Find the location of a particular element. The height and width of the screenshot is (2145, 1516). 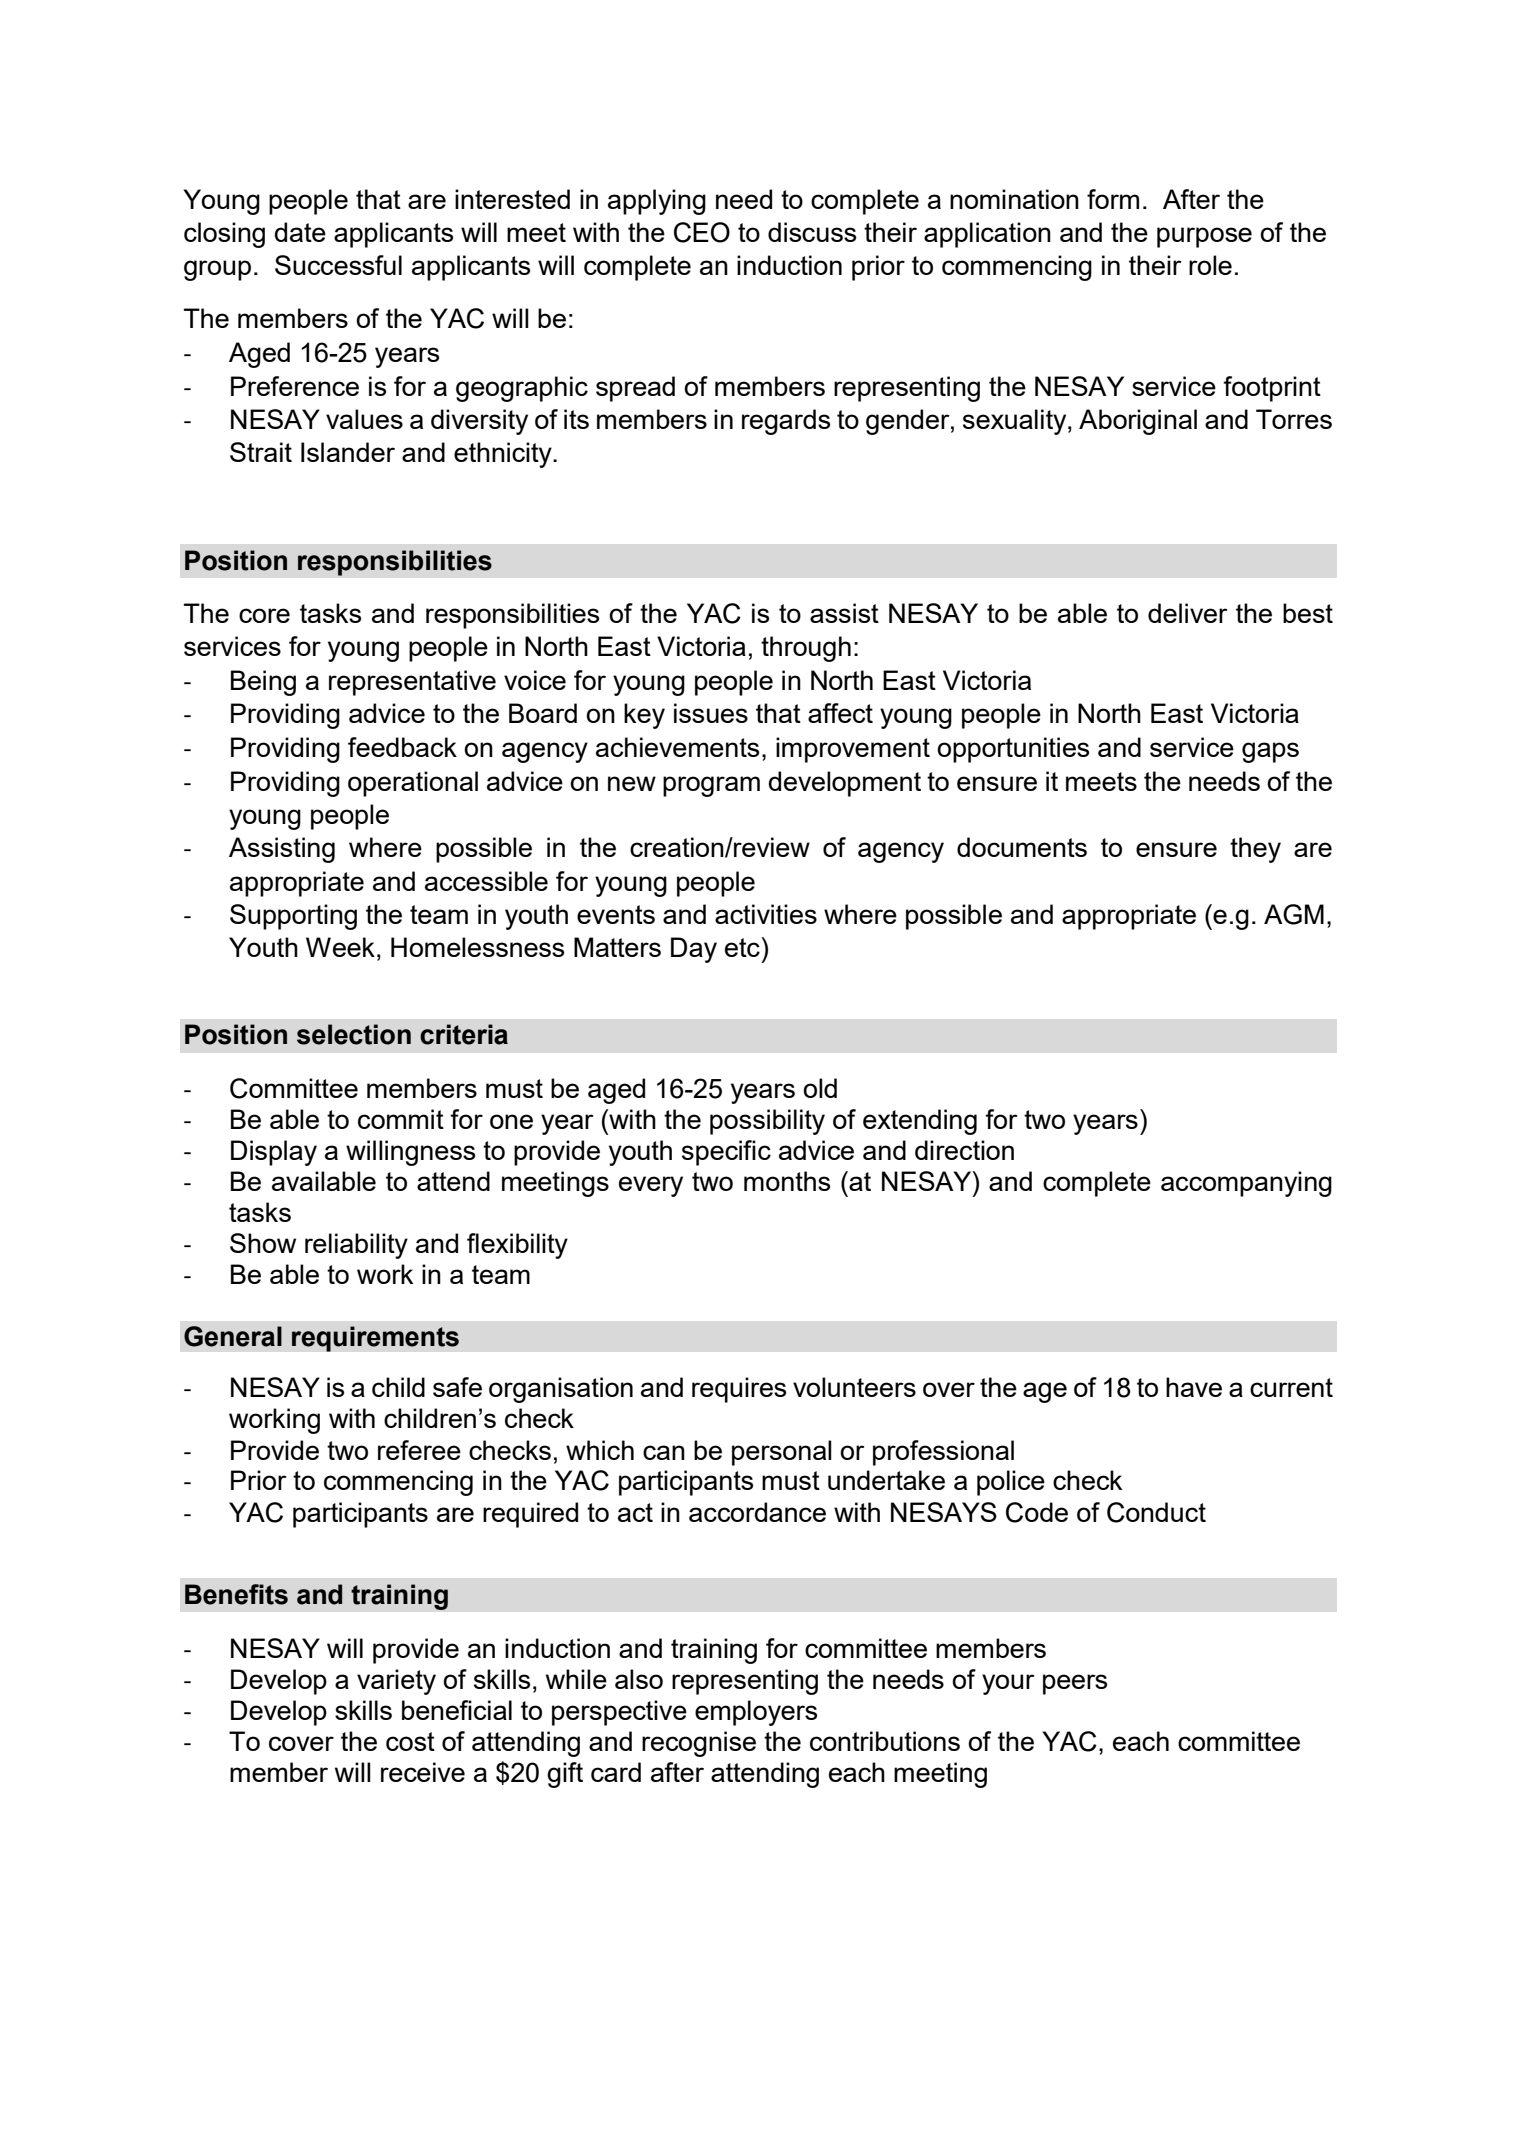

Successful is located at coordinates (338, 265).
